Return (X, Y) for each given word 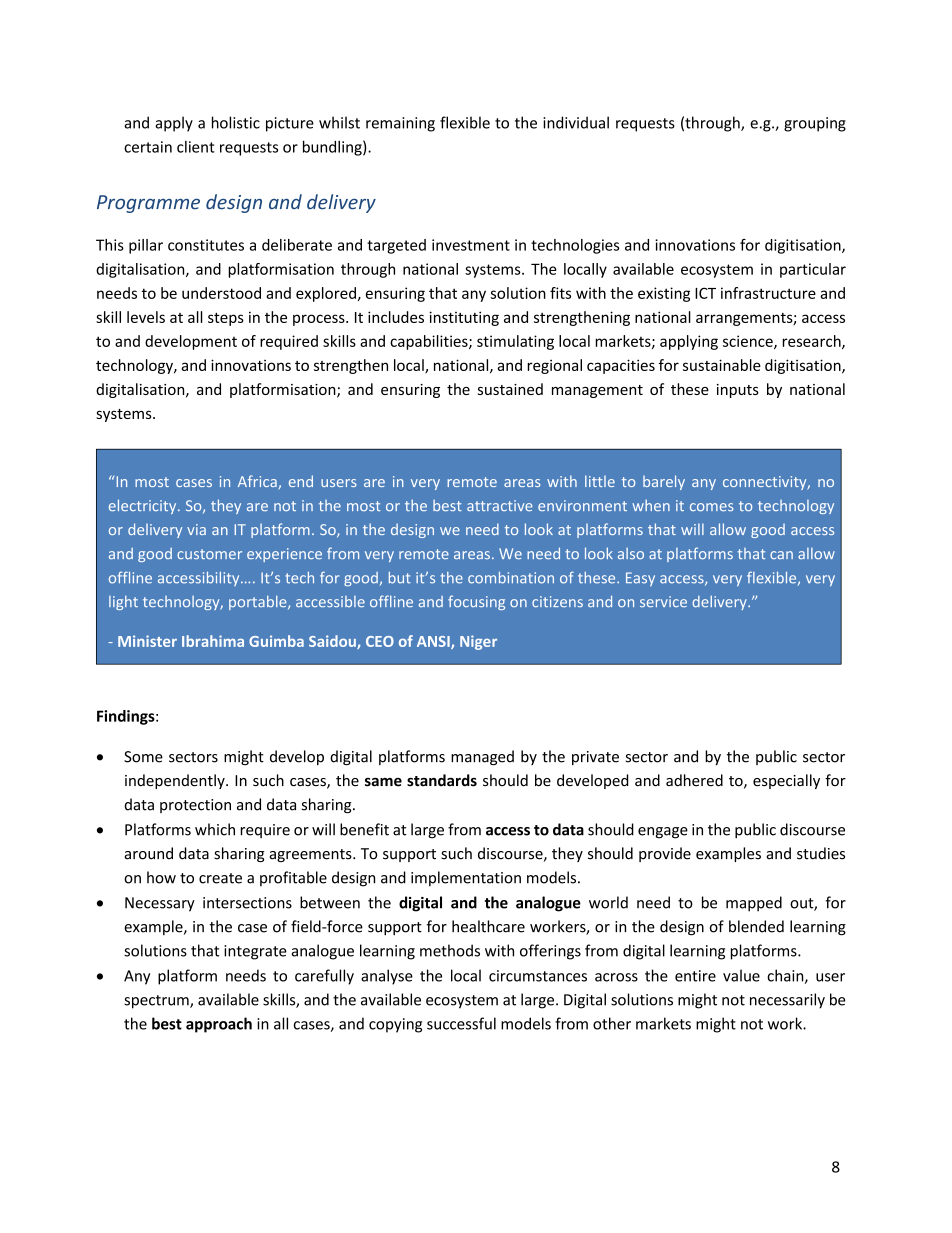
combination (511, 578)
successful (461, 1023)
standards (442, 780)
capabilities (430, 342)
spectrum (157, 1002)
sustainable (722, 365)
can (781, 555)
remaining (400, 124)
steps (226, 319)
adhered (694, 780)
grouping (815, 124)
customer (209, 554)
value (741, 975)
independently (176, 781)
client (196, 147)
